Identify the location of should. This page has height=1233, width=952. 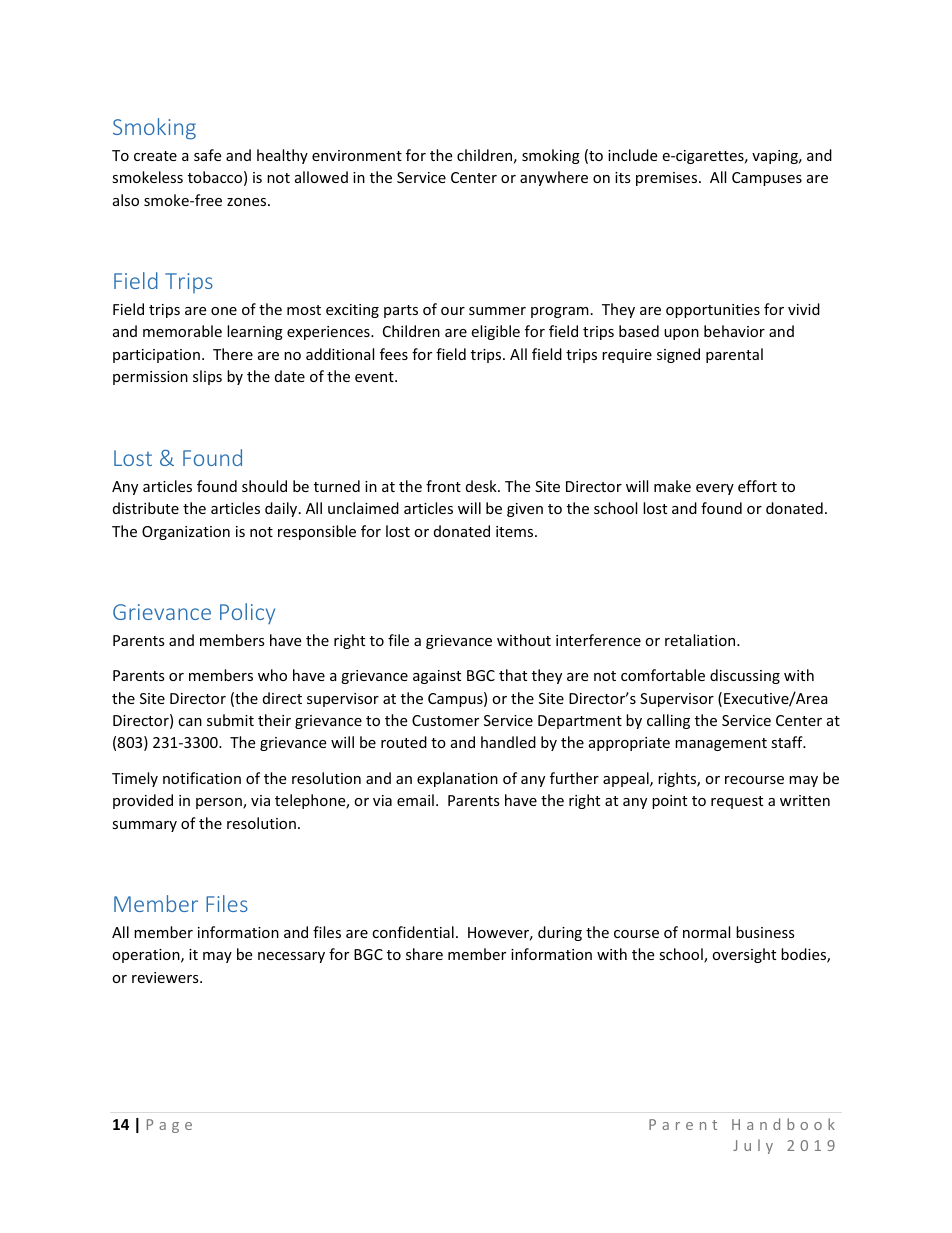
(264, 486).
